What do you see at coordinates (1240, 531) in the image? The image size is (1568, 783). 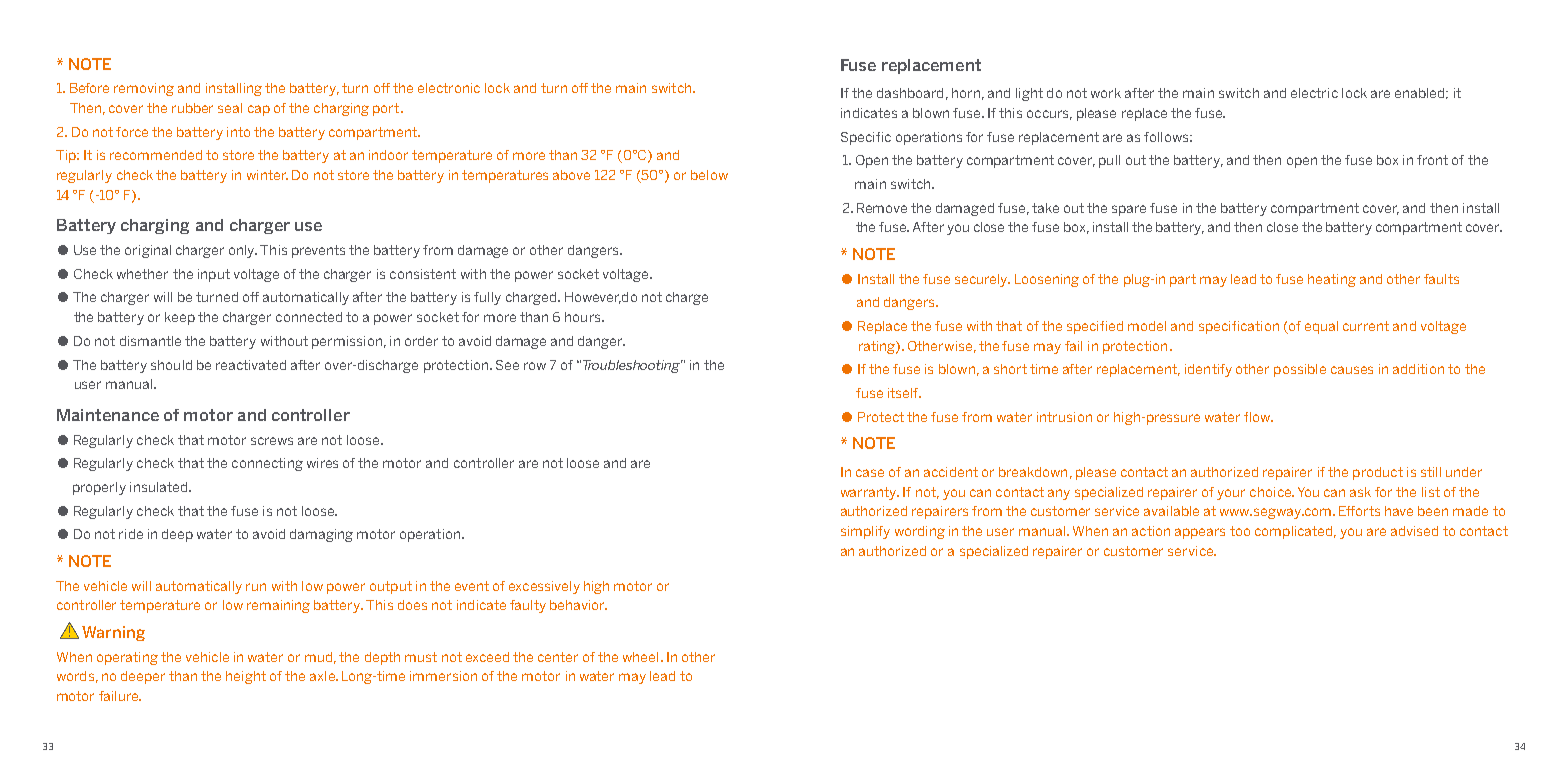 I see `too` at bounding box center [1240, 531].
